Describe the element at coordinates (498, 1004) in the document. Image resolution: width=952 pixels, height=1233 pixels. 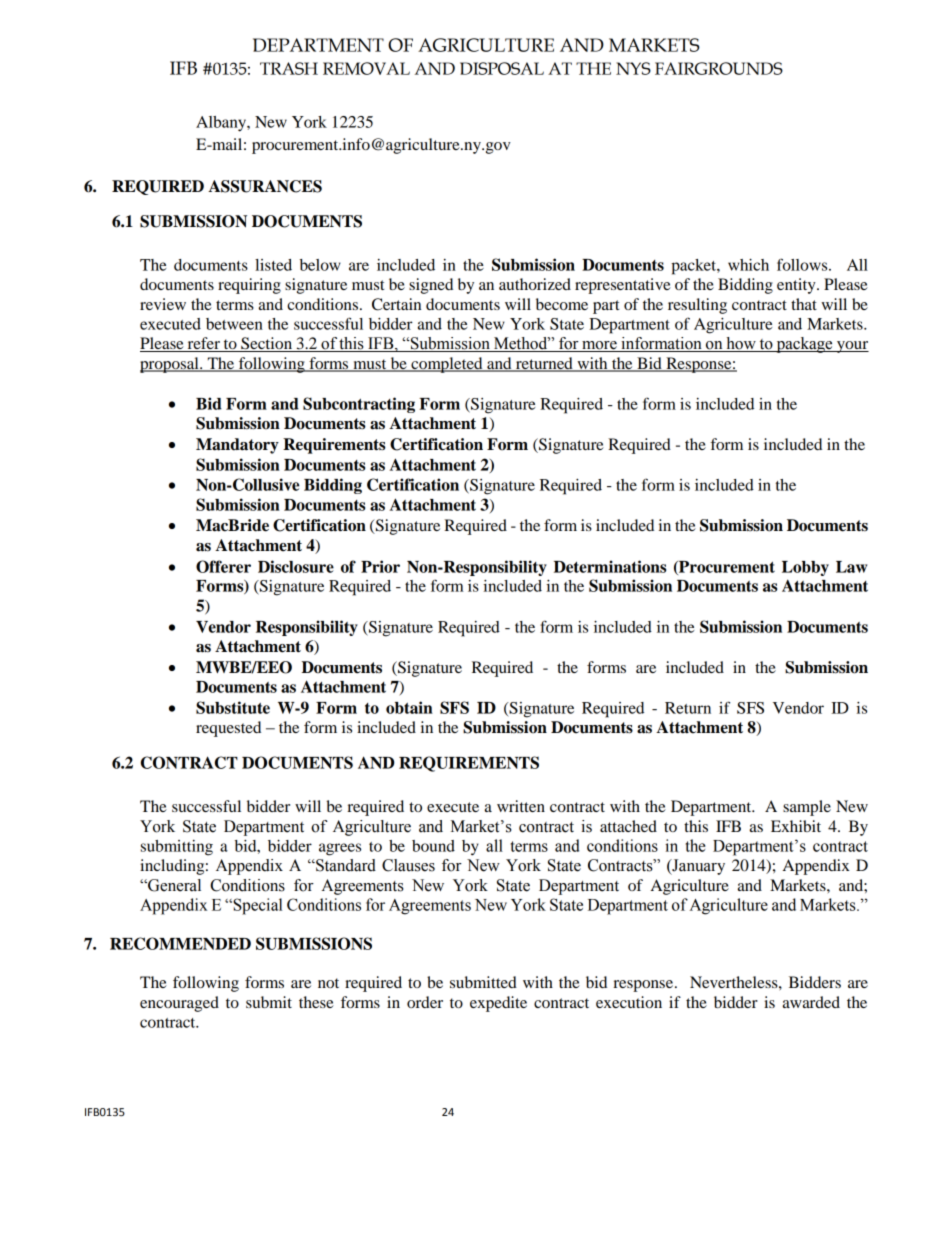
I see `expedite` at that location.
